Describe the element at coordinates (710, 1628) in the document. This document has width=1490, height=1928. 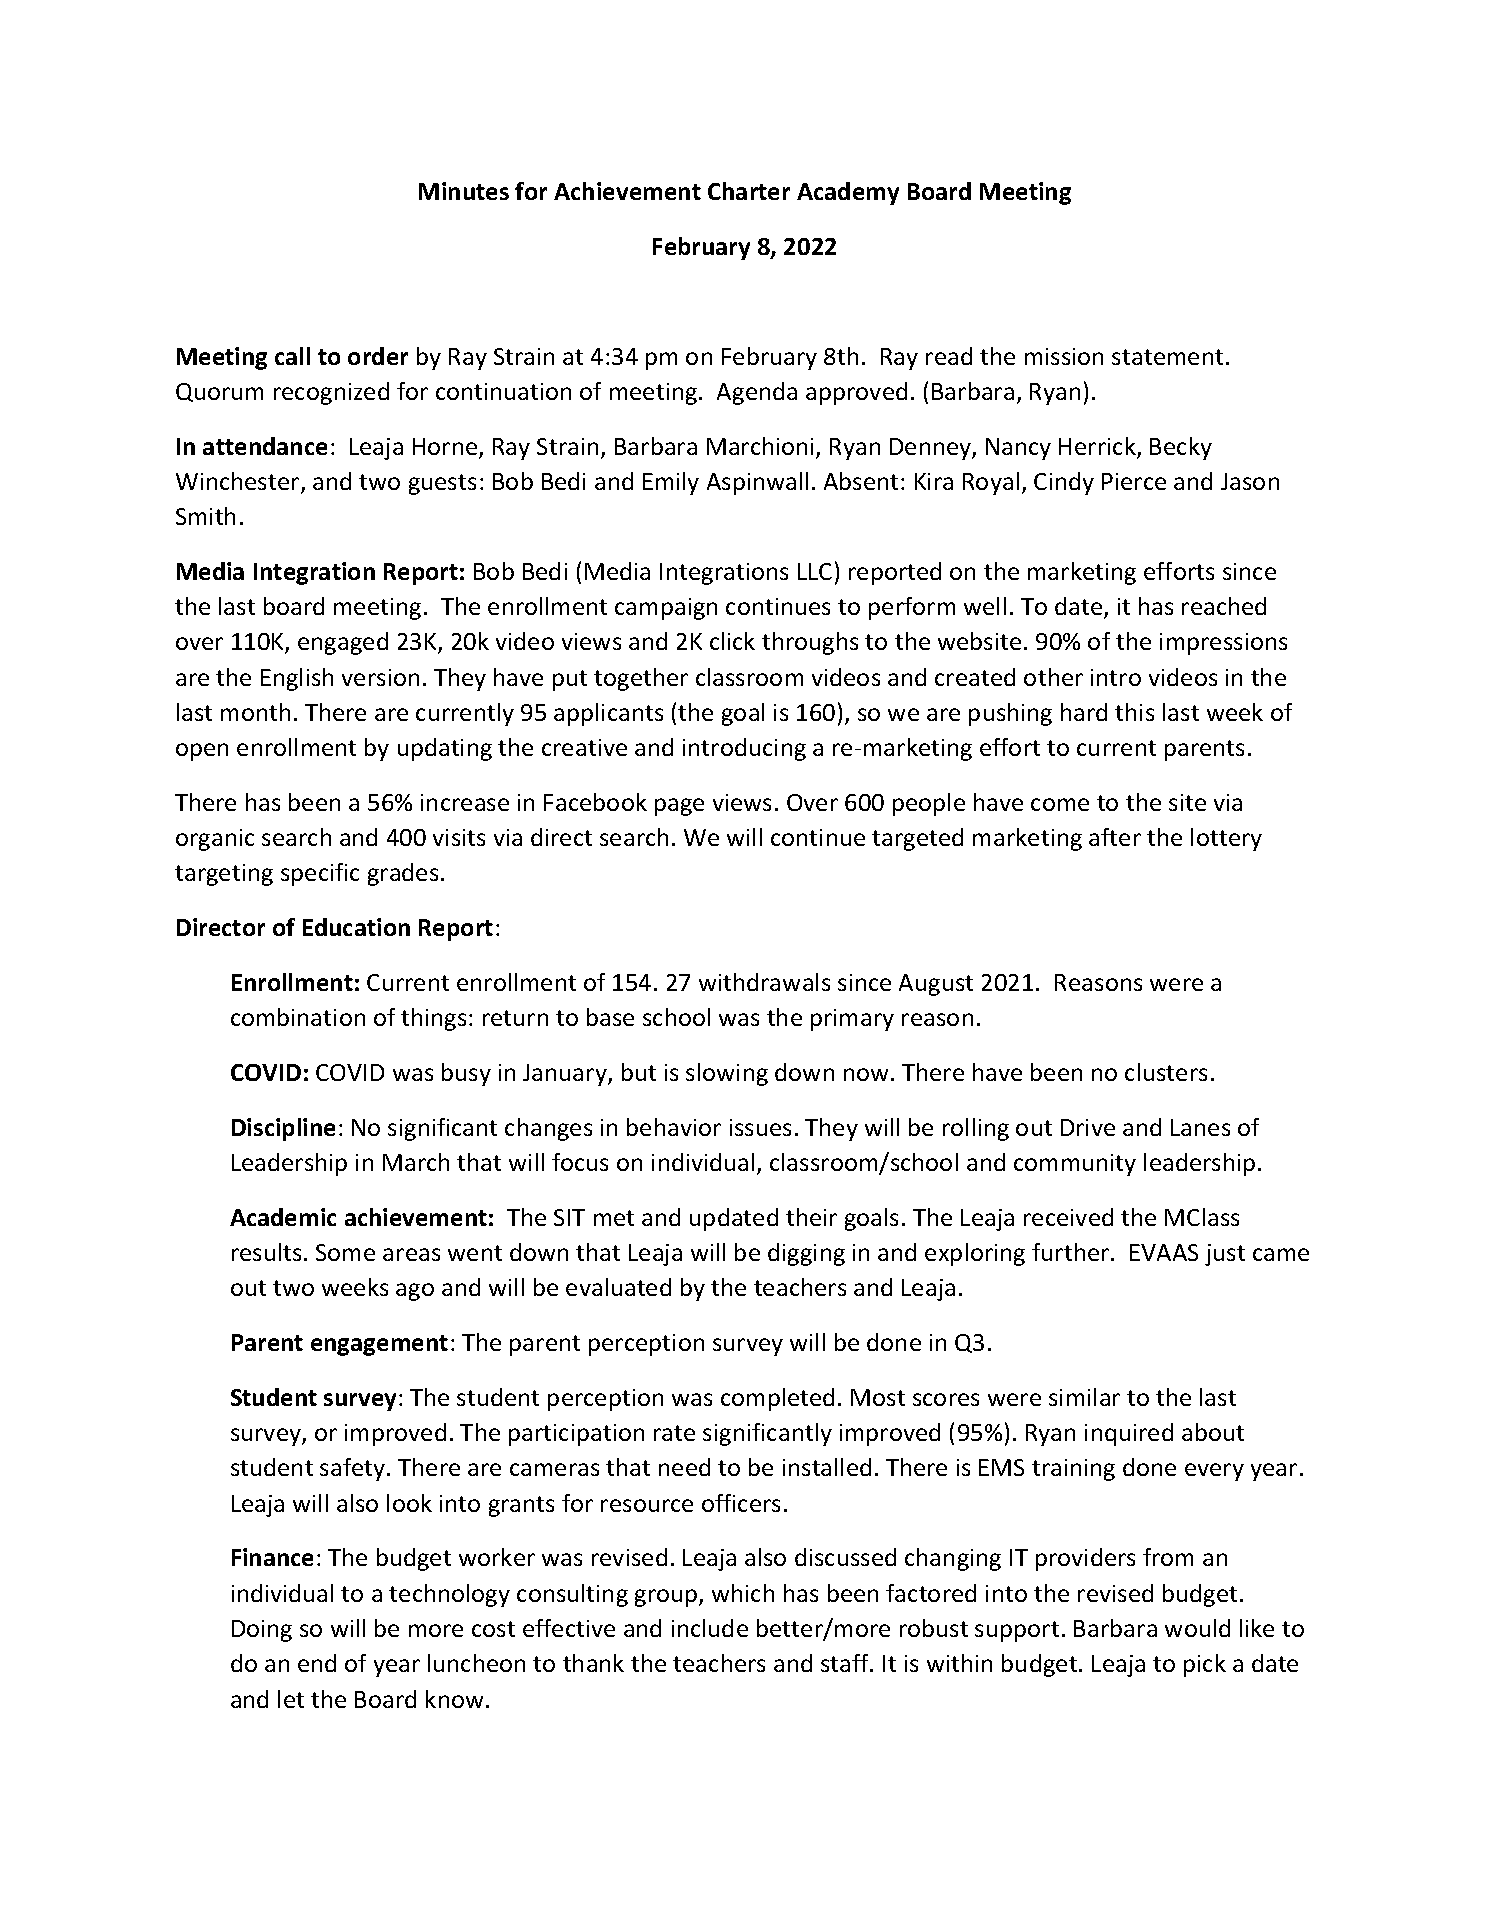
I see `include` at that location.
